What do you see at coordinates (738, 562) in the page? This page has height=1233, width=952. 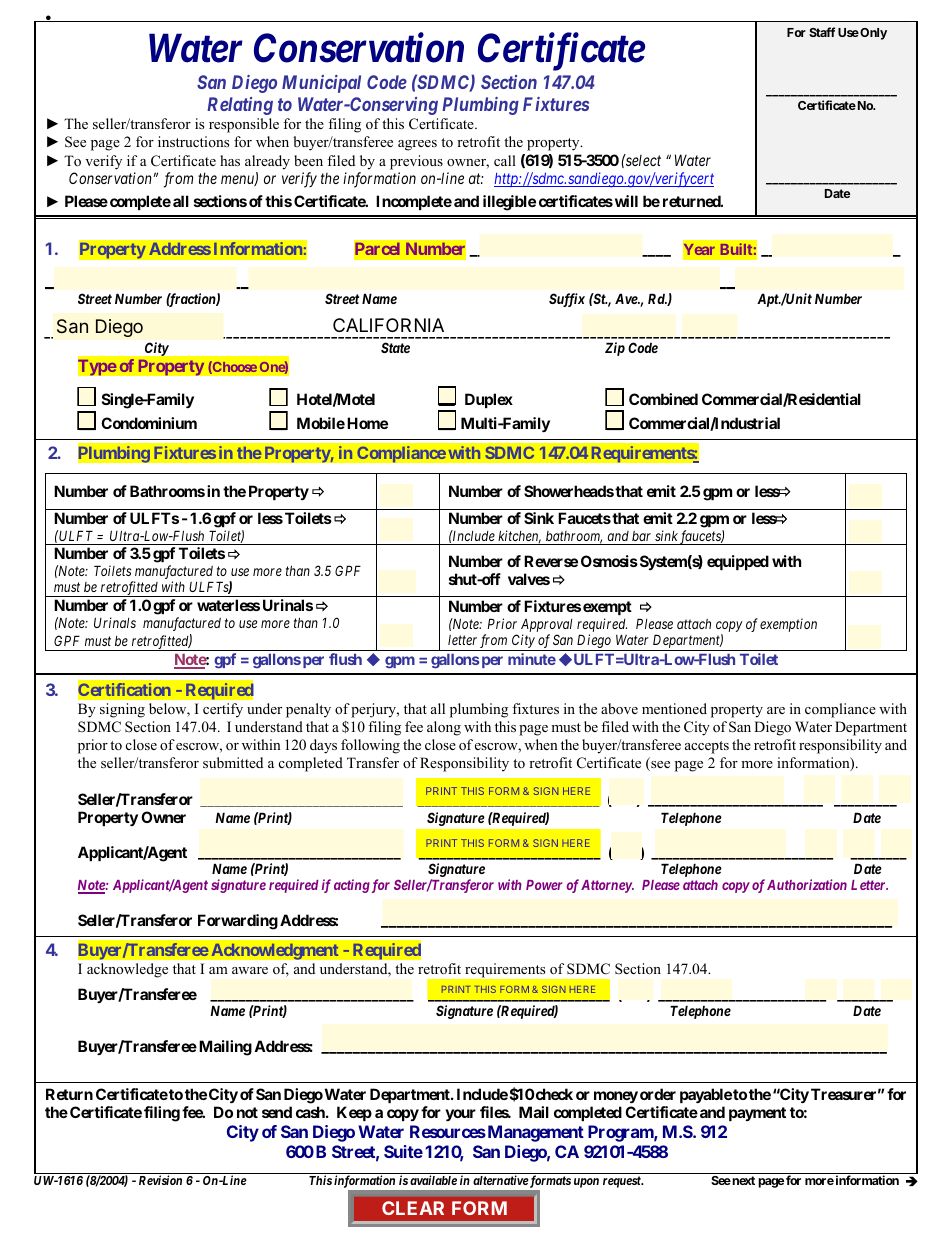 I see `equipped` at bounding box center [738, 562].
